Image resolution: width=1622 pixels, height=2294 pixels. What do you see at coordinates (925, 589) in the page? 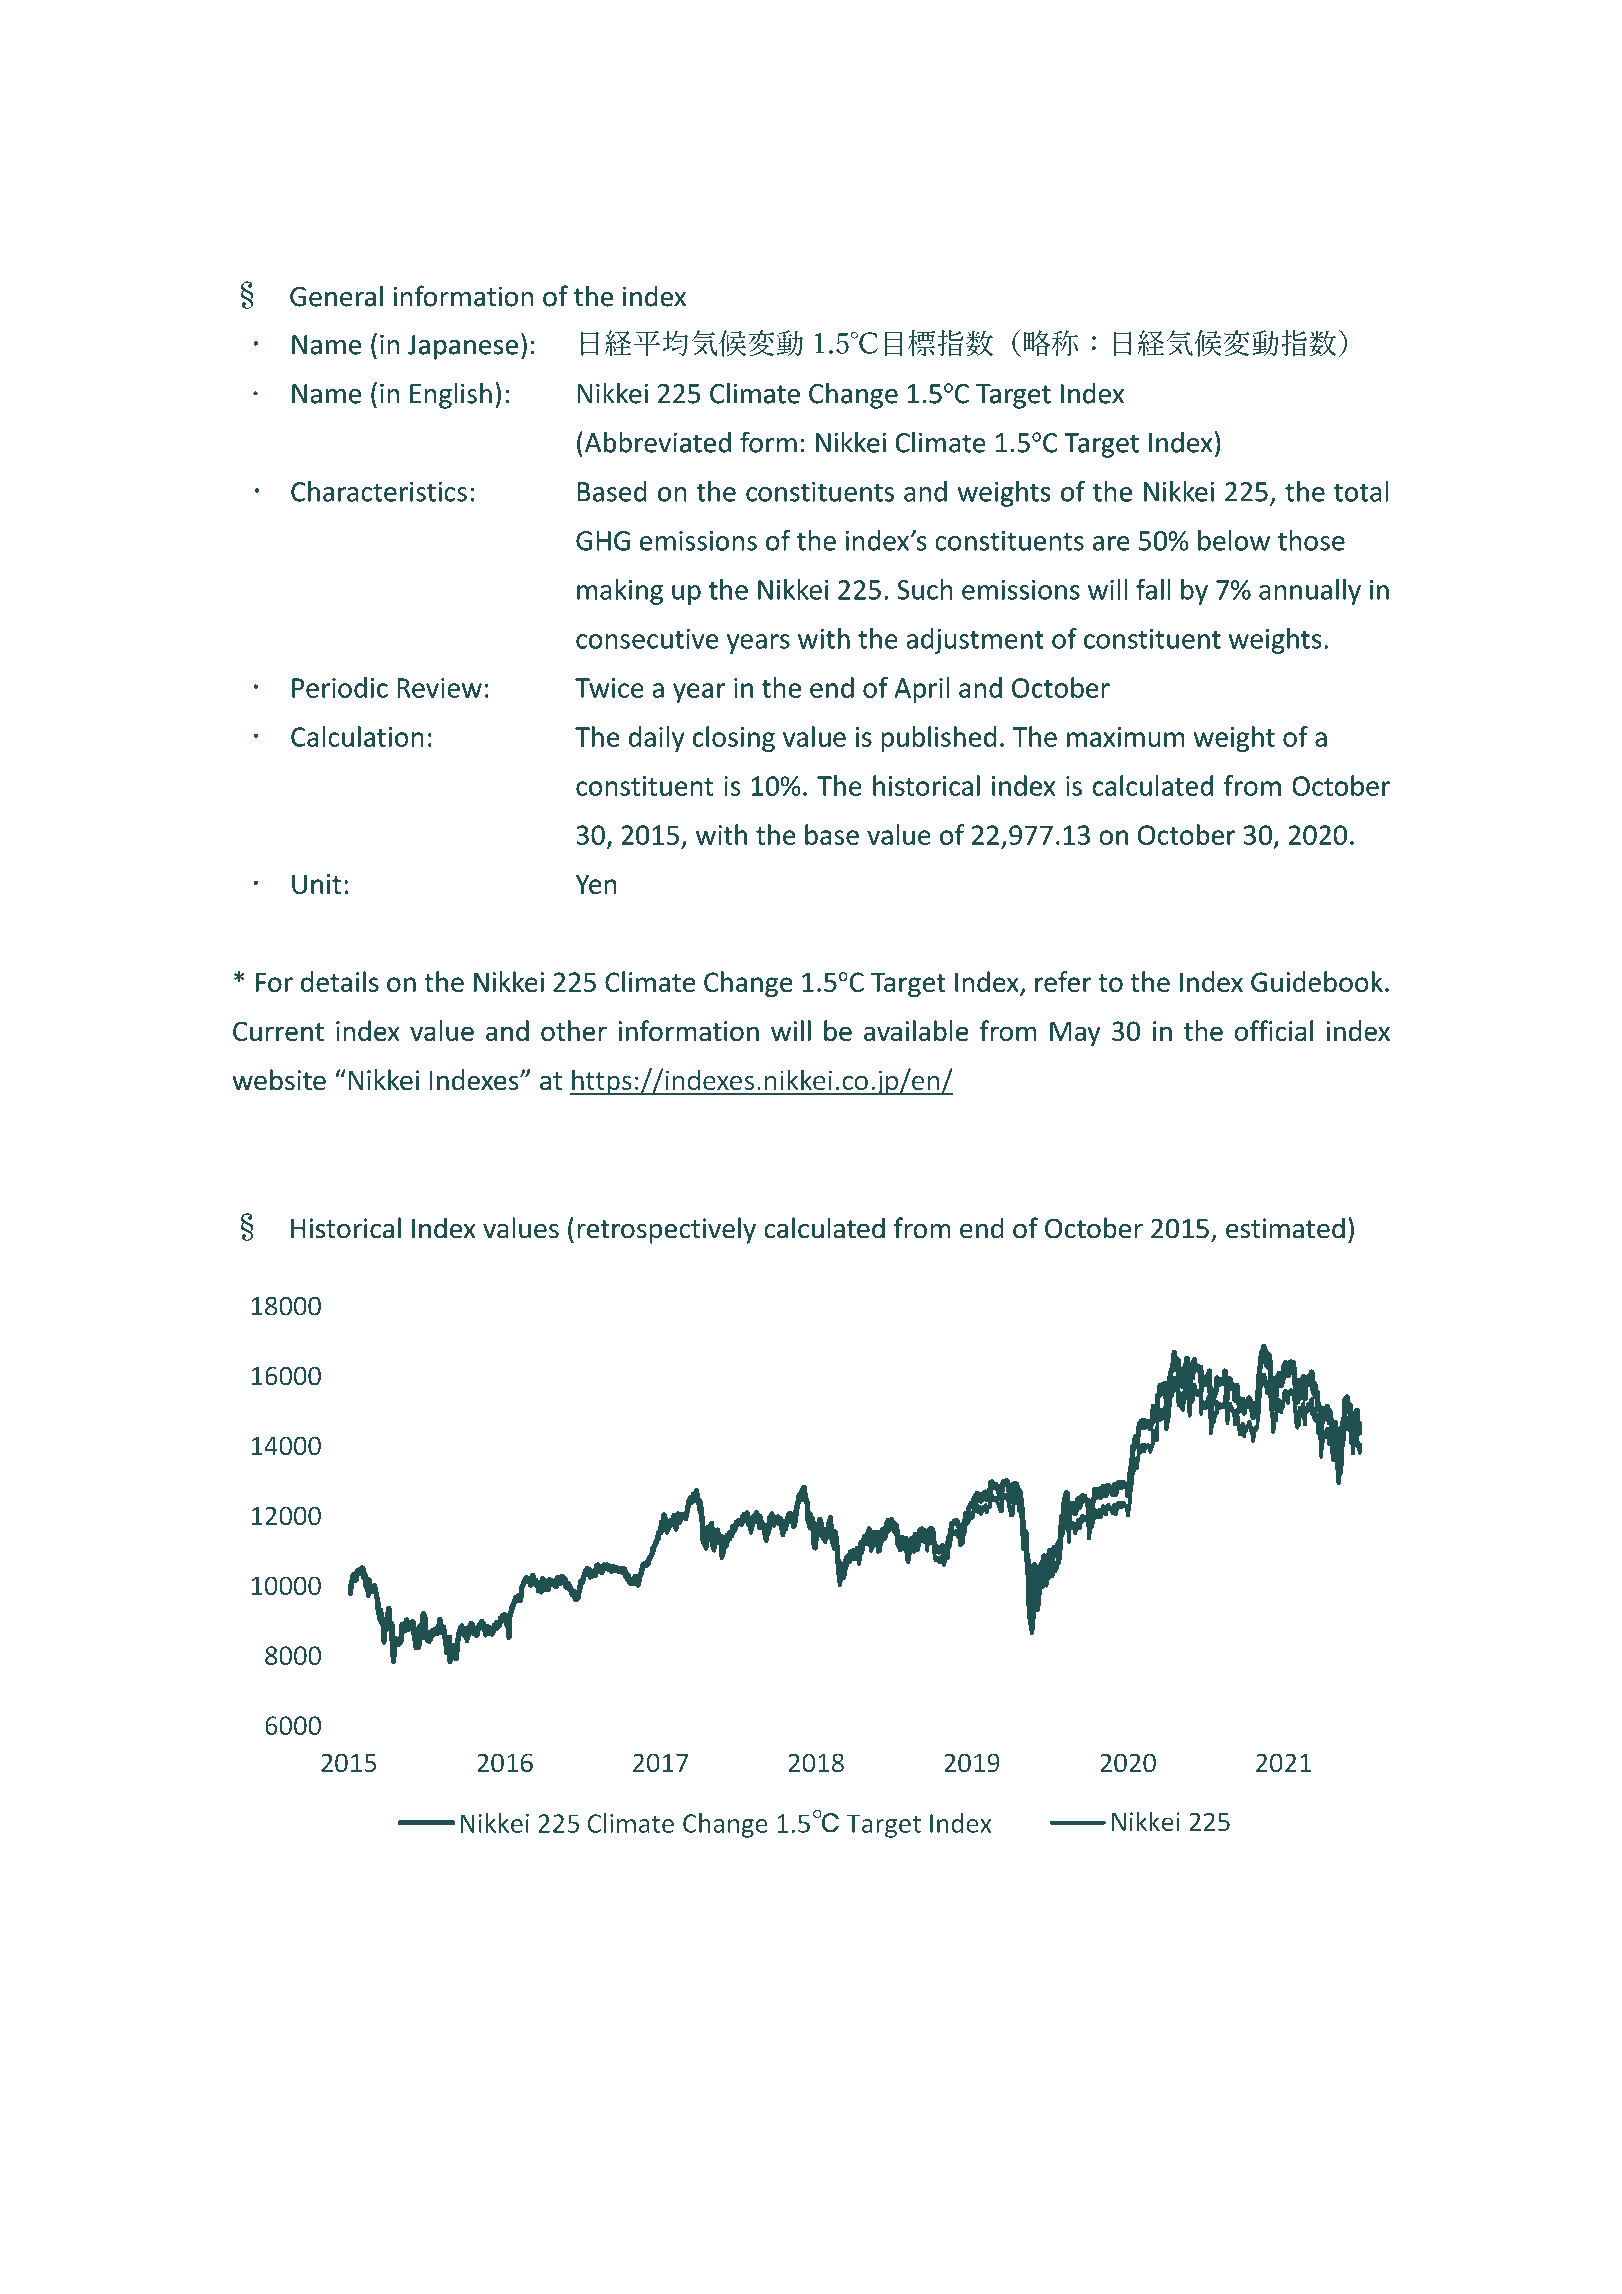
I see `Such` at bounding box center [925, 589].
